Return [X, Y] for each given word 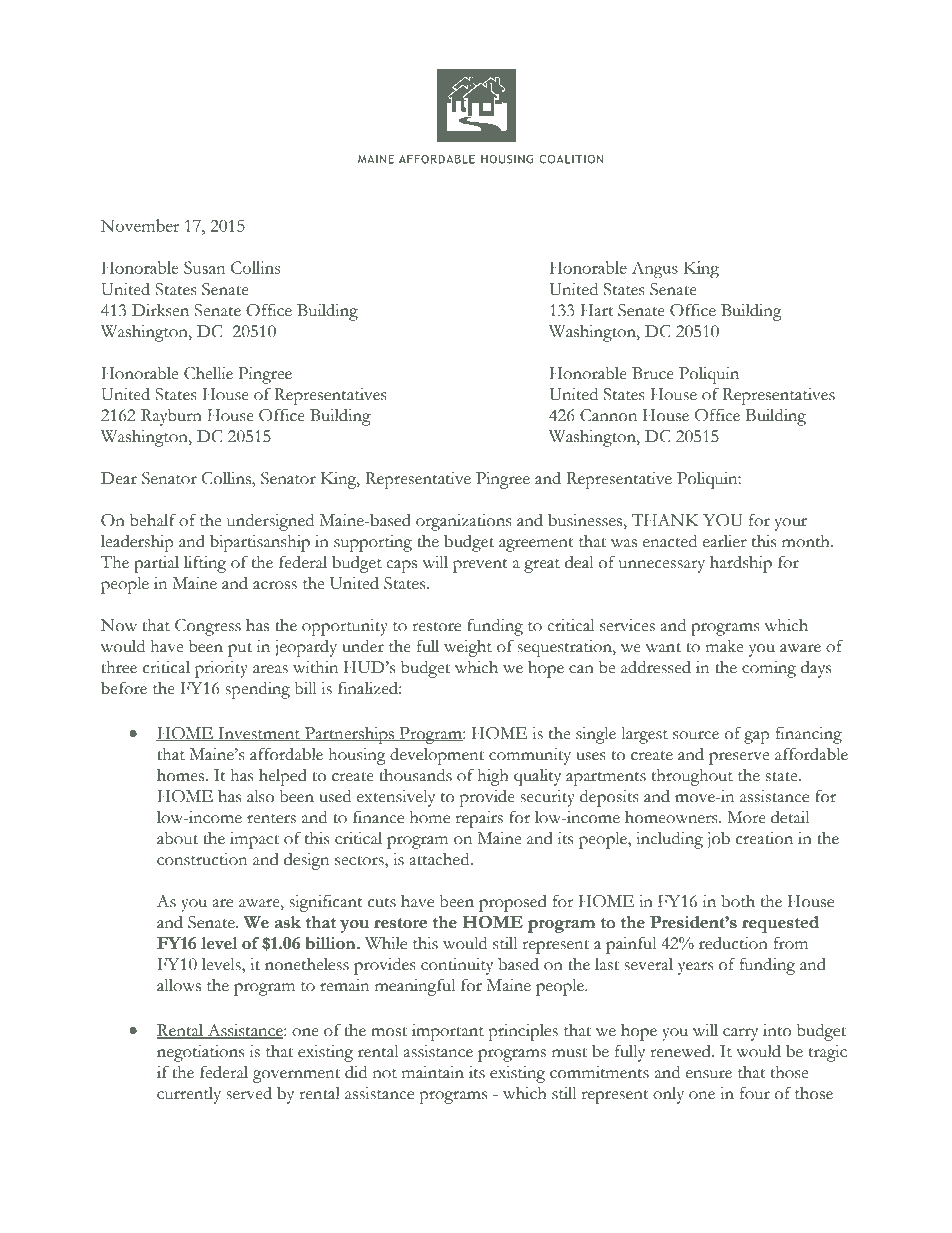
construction [202, 859]
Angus [655, 269]
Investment [259, 734]
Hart [596, 310]
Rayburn [171, 417]
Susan [205, 267]
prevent [480, 566]
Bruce [653, 373]
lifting [205, 564]
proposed [513, 903]
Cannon [608, 415]
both [738, 901]
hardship [741, 564]
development [437, 756]
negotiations [200, 1053]
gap [756, 737]
